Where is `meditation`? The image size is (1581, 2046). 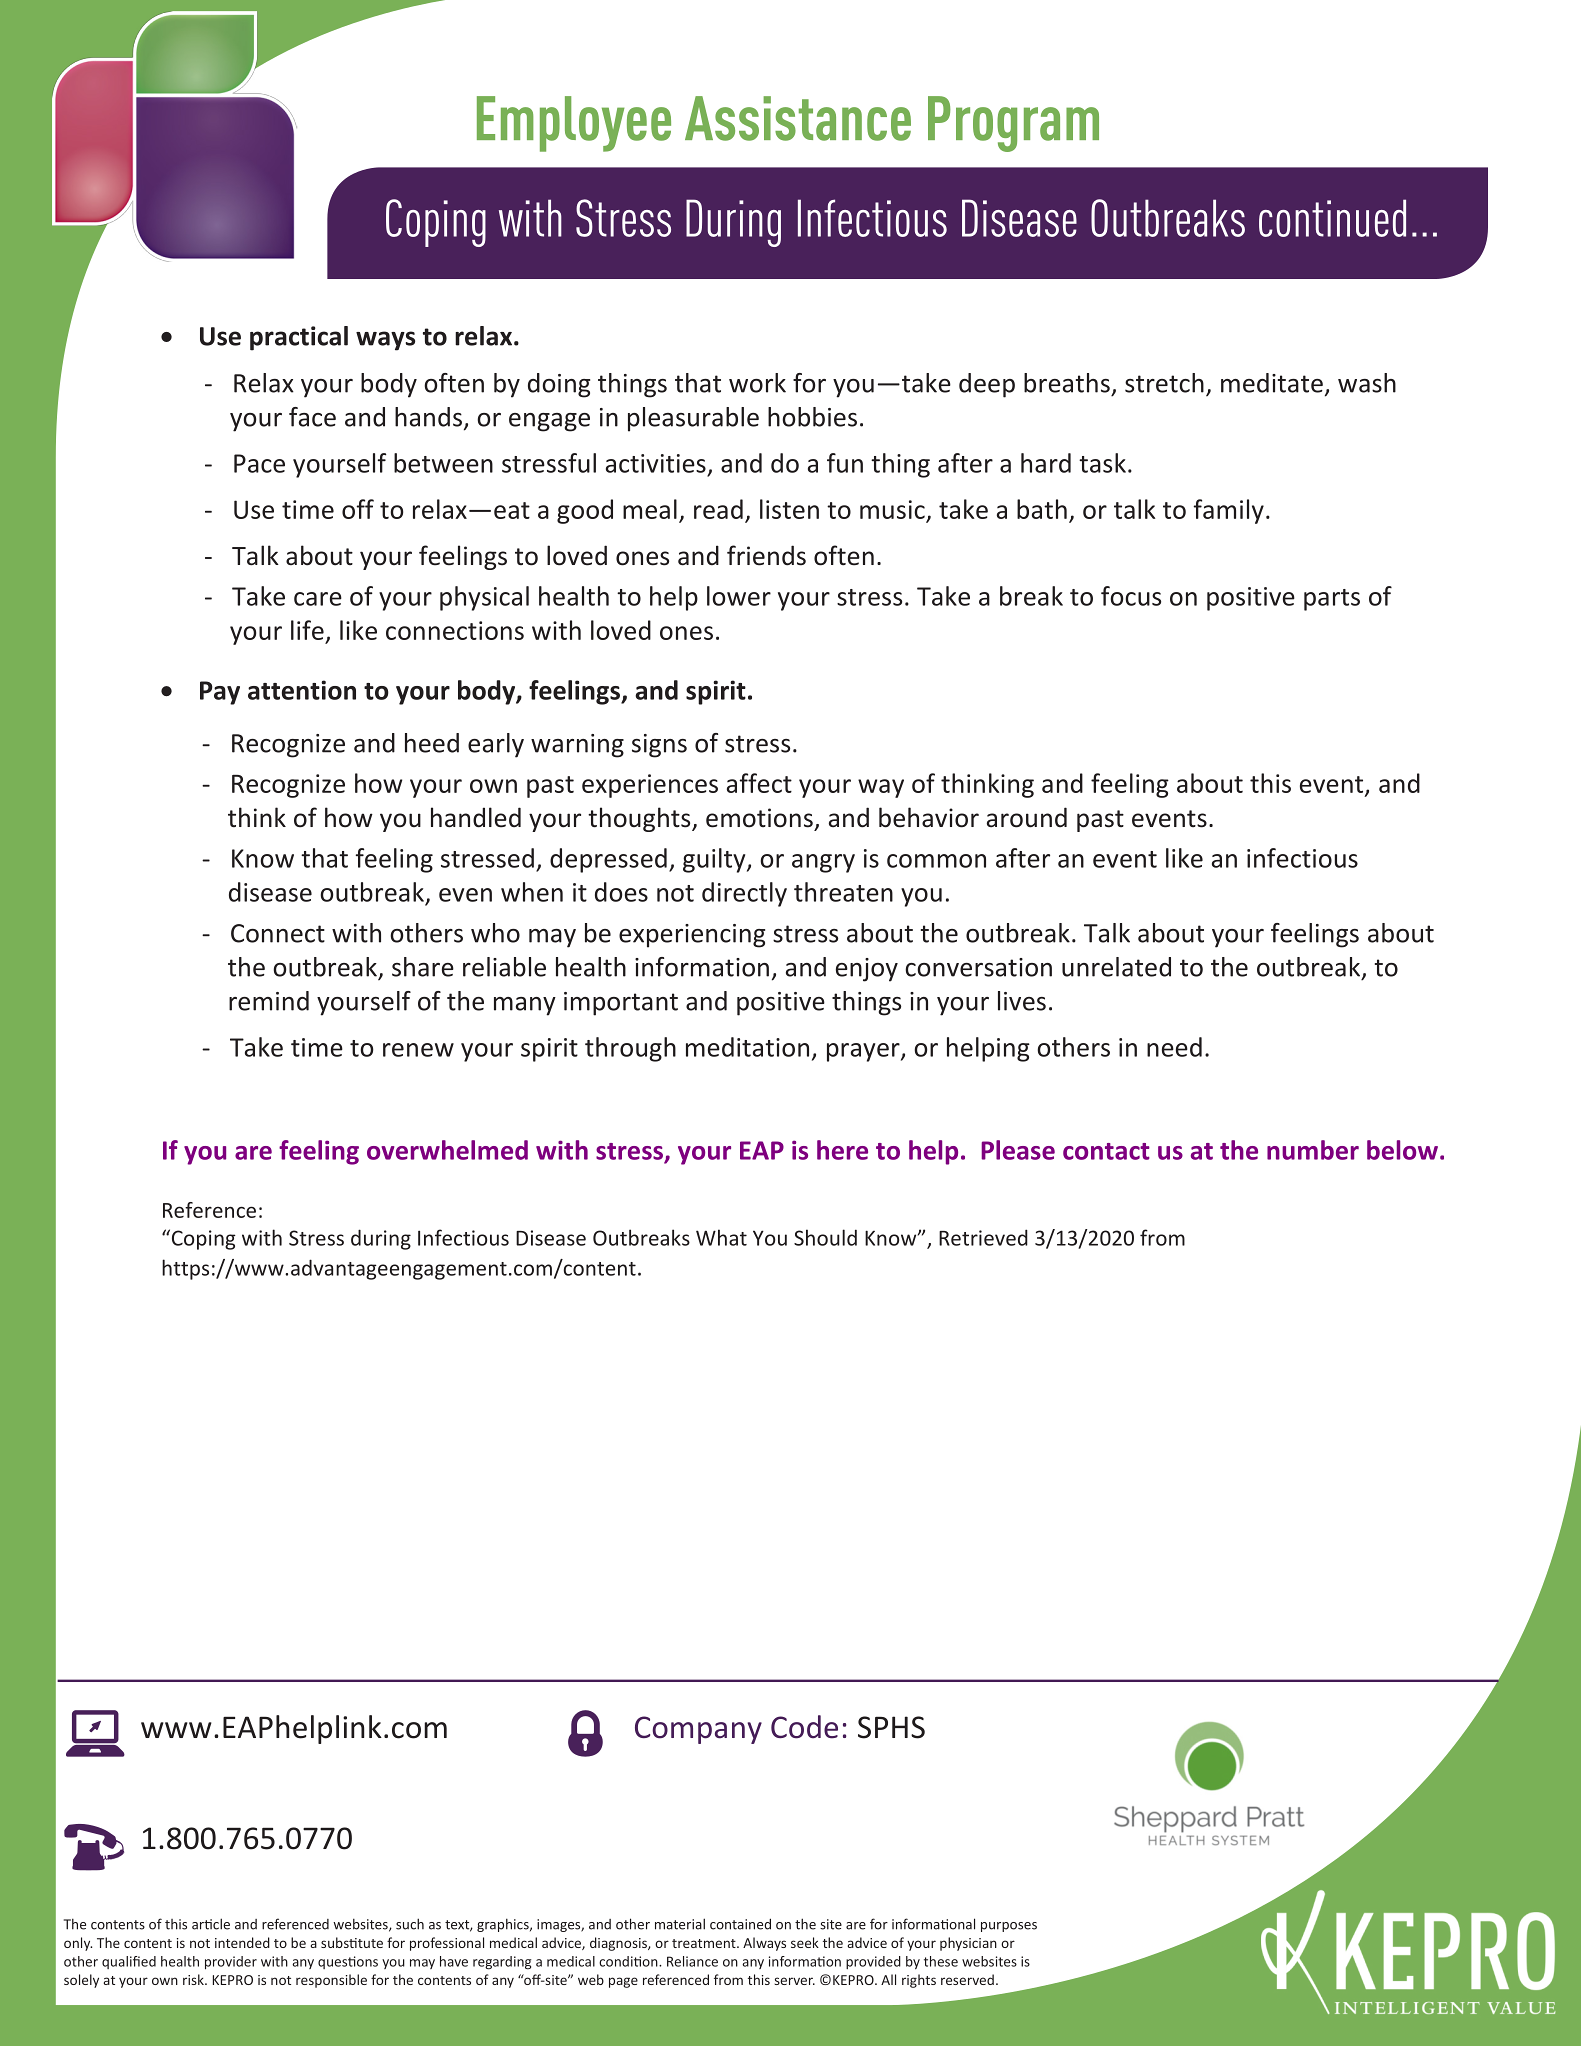
meditation is located at coordinates (747, 1047).
